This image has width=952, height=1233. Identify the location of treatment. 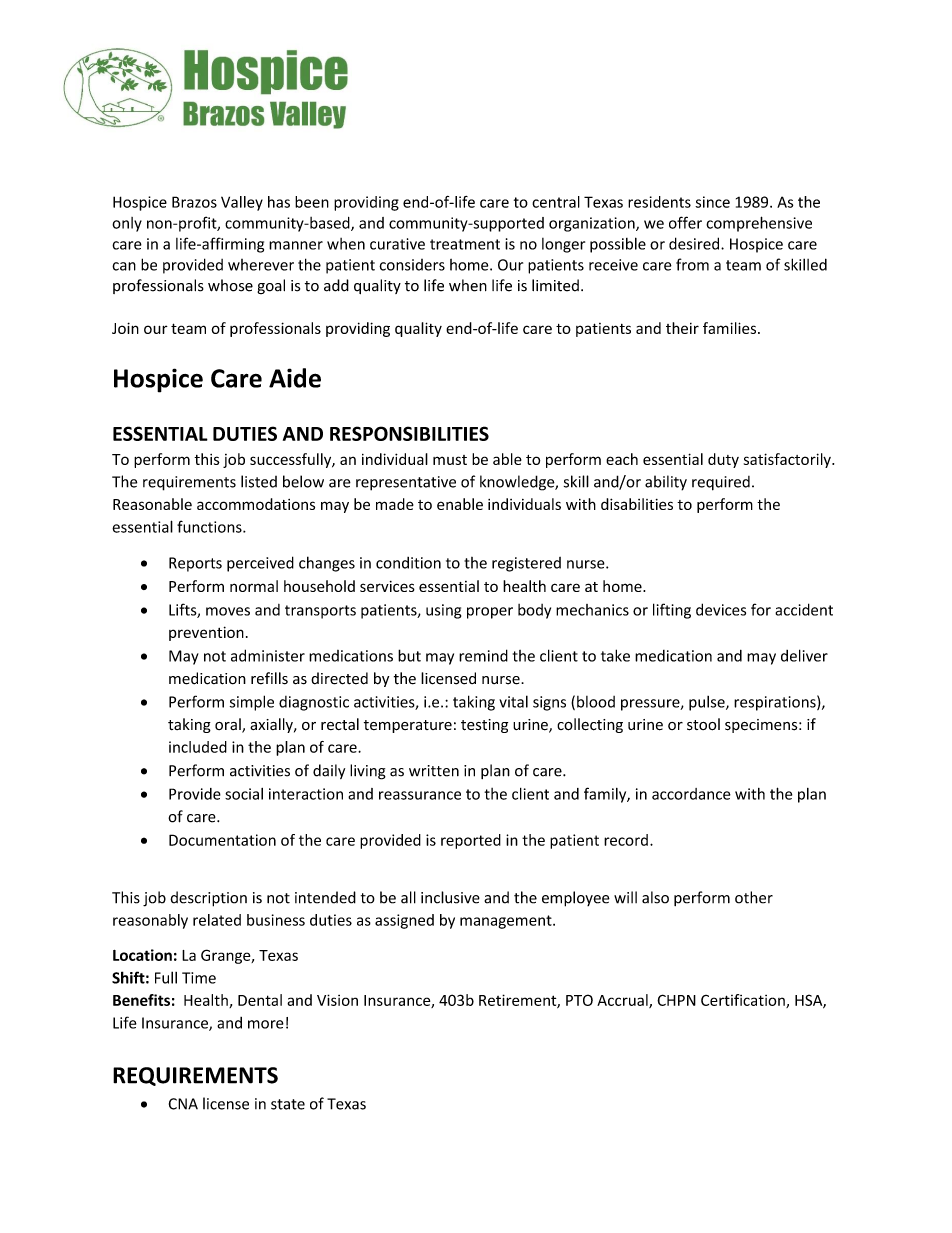
(465, 244).
